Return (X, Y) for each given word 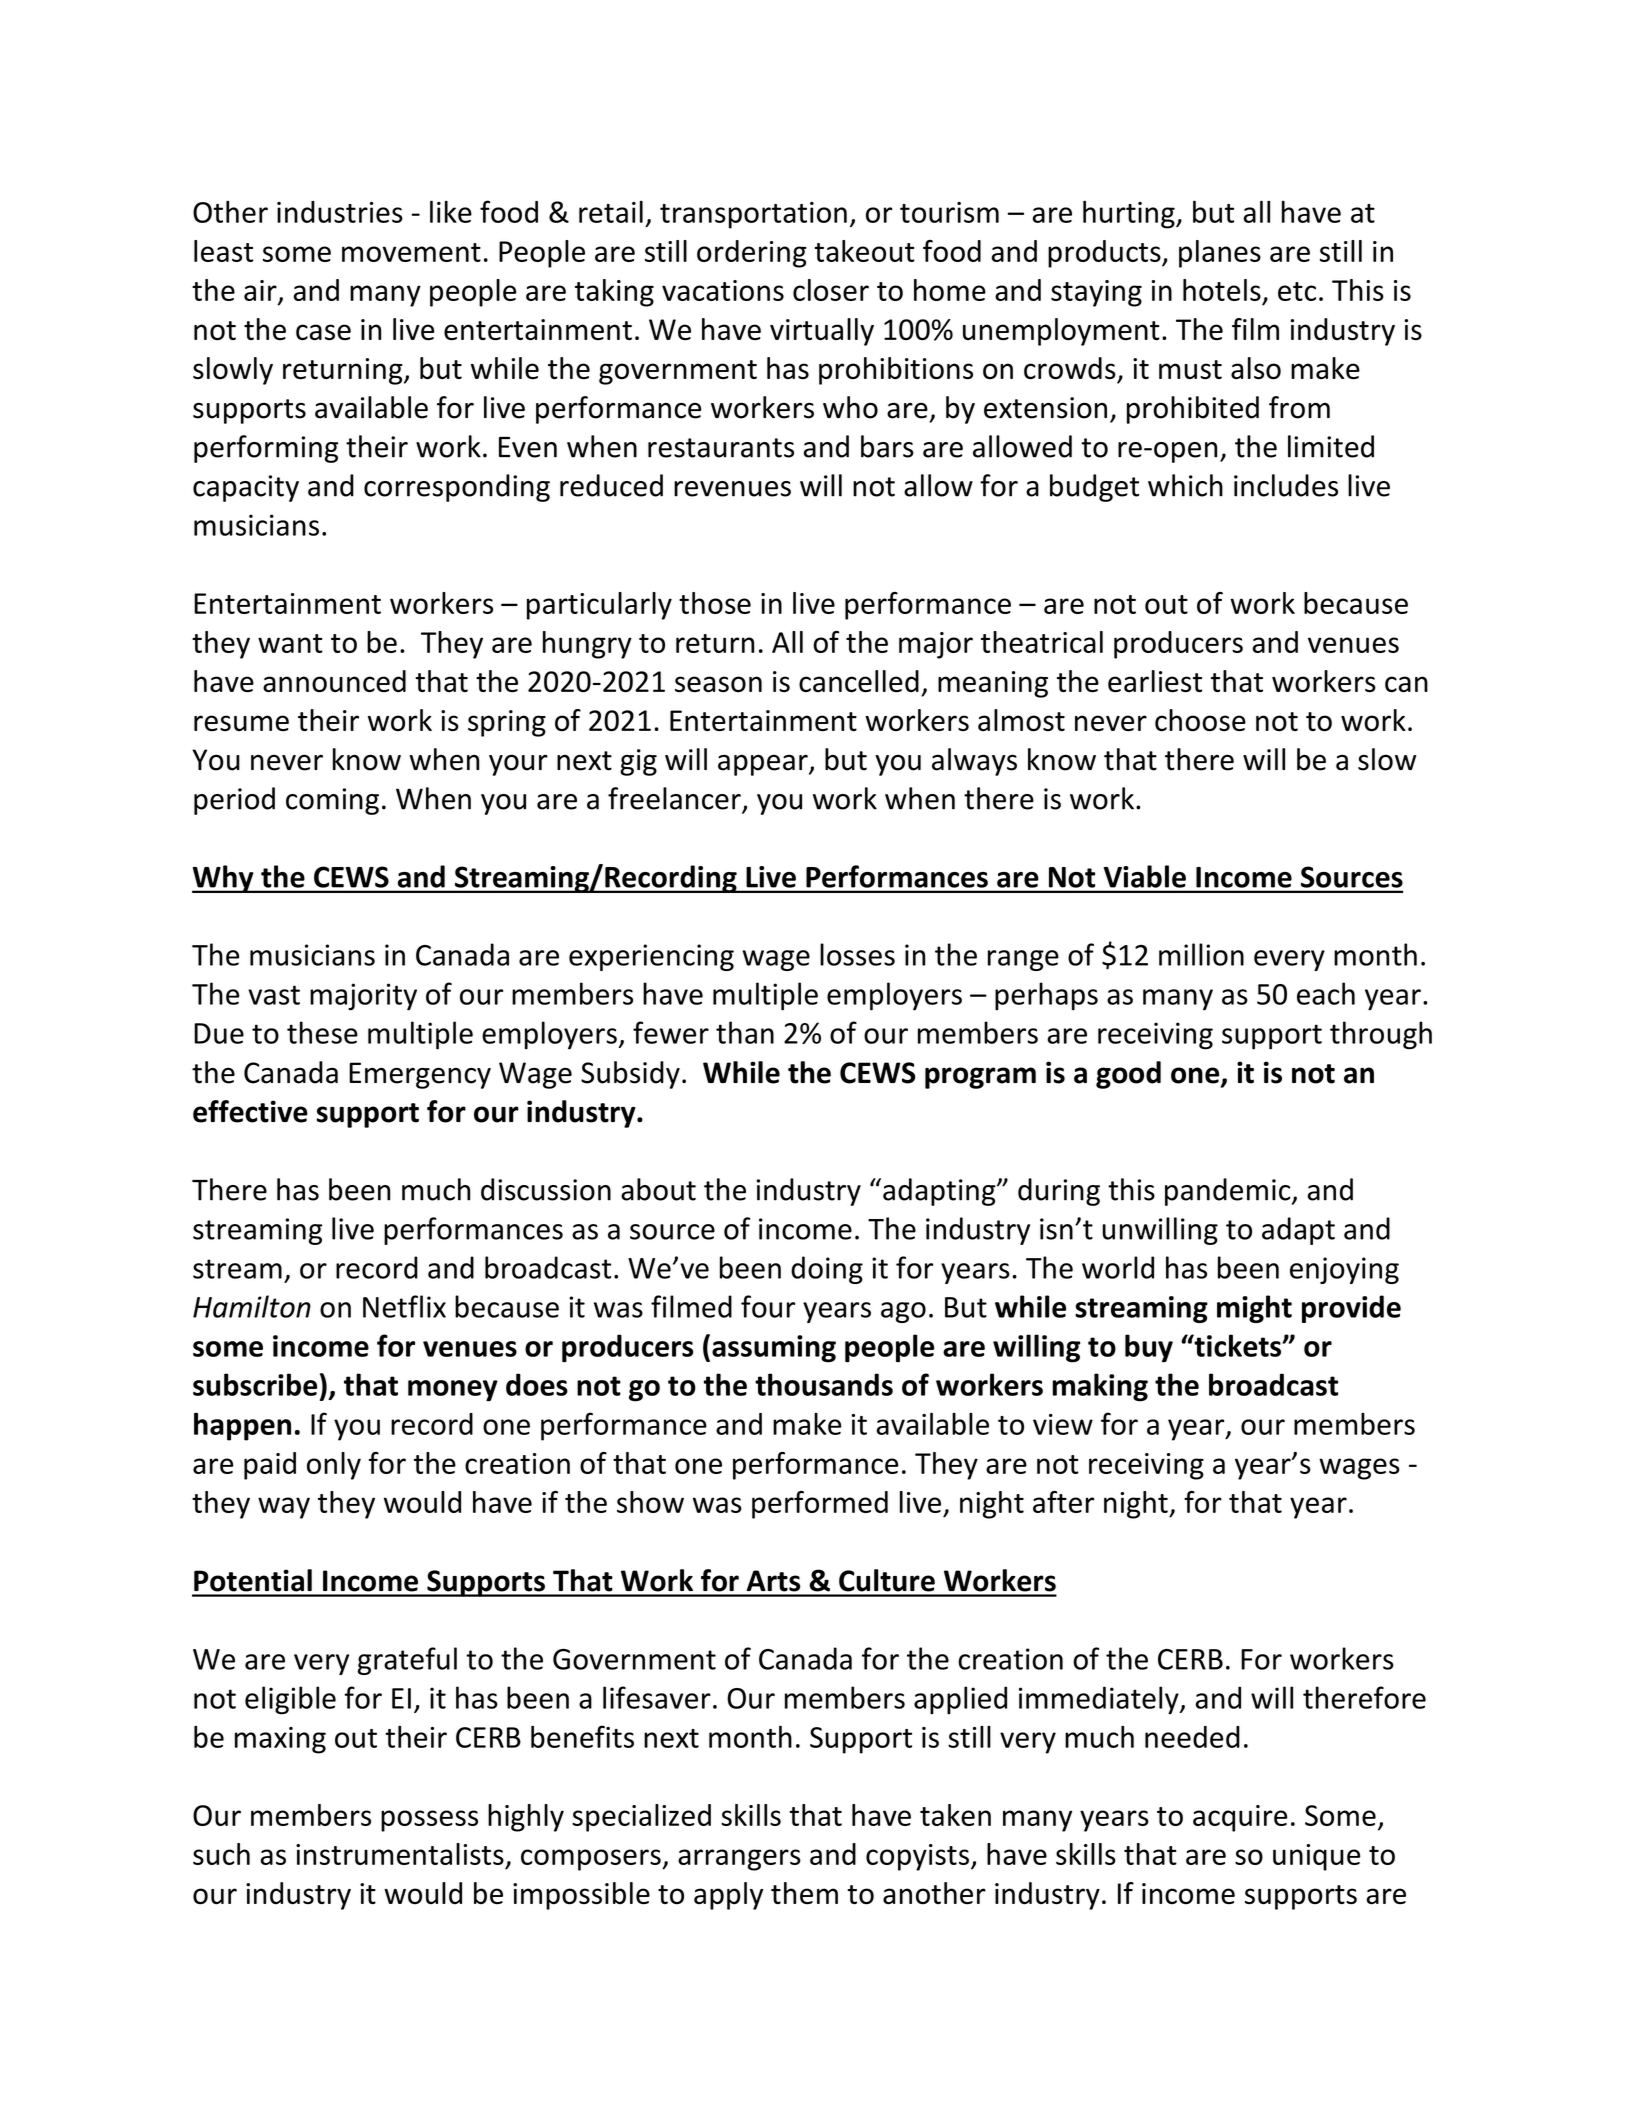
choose (1200, 720)
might (1254, 1309)
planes (1220, 254)
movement (411, 252)
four (768, 1306)
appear (764, 765)
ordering (752, 254)
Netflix (404, 1306)
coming (332, 801)
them (804, 1893)
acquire (1240, 1818)
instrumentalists (400, 1854)
